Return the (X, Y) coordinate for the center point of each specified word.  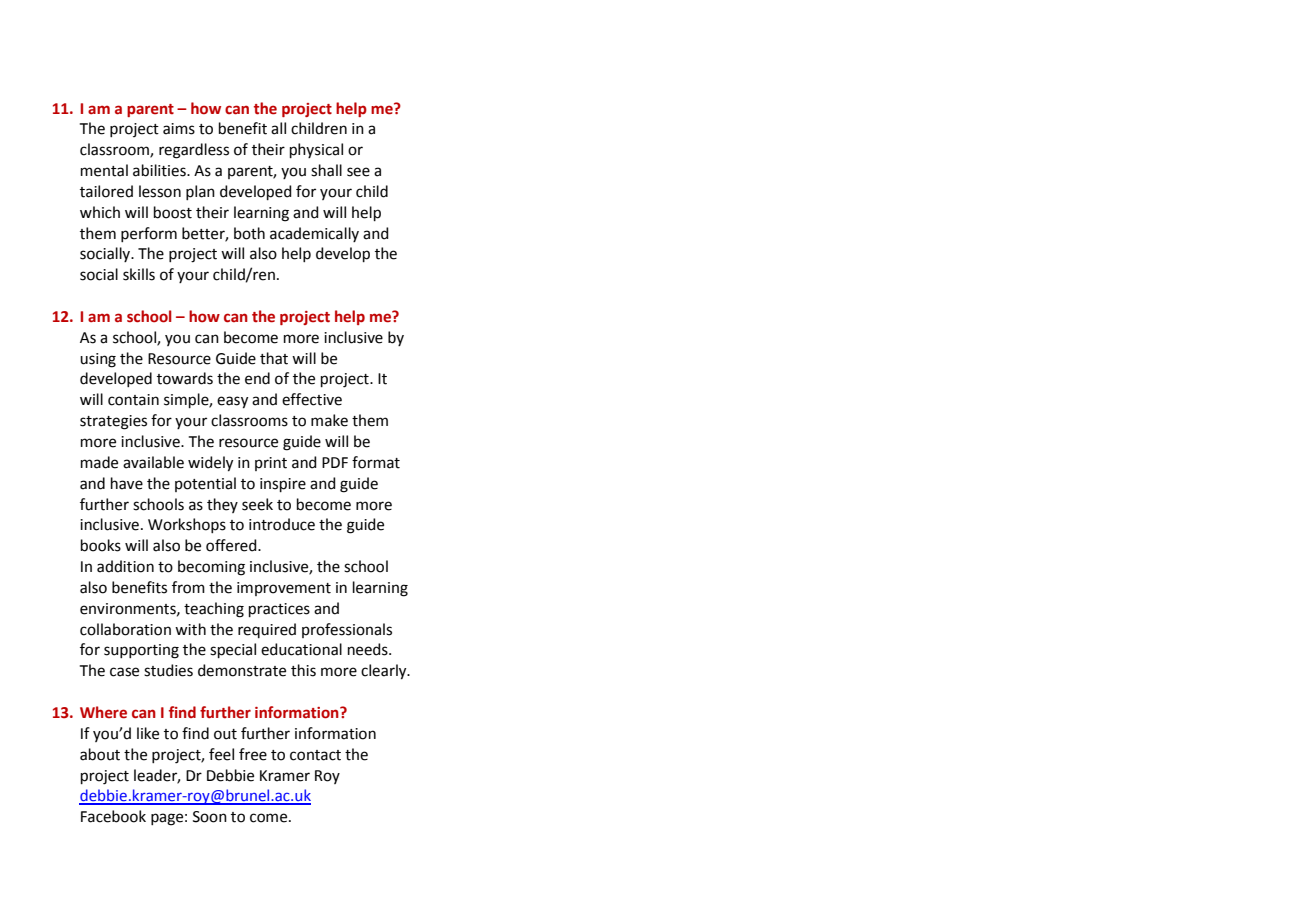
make (329, 420)
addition (125, 566)
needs (369, 649)
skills (139, 274)
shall (326, 170)
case (124, 672)
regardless (194, 151)
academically (314, 234)
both (249, 233)
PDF (335, 462)
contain (133, 400)
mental (104, 170)
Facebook (113, 816)
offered (232, 545)
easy (232, 402)
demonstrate (242, 670)
